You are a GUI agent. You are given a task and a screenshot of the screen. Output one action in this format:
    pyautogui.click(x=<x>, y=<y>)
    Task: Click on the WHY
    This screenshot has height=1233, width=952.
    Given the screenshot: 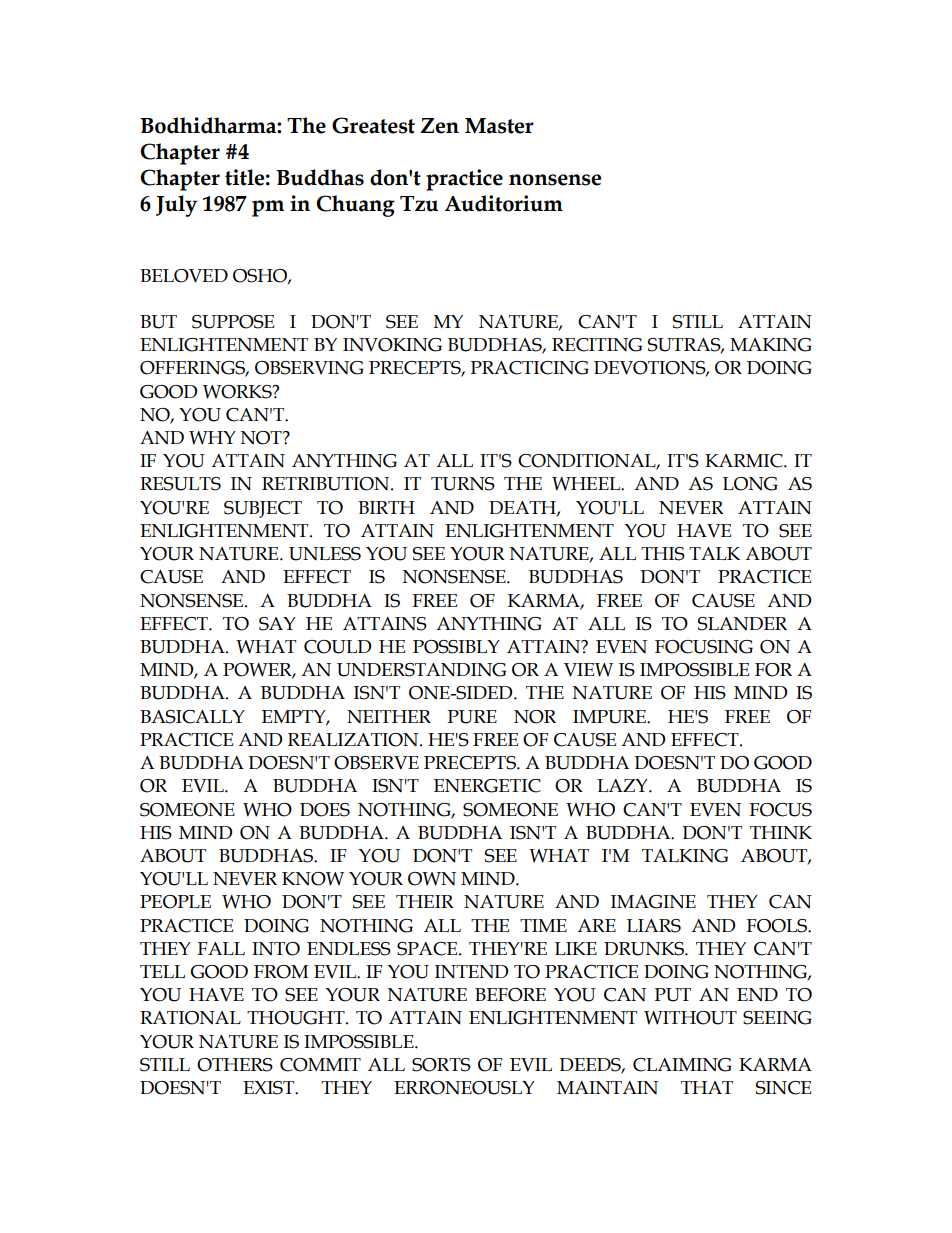 What is the action you would take?
    pyautogui.click(x=212, y=438)
